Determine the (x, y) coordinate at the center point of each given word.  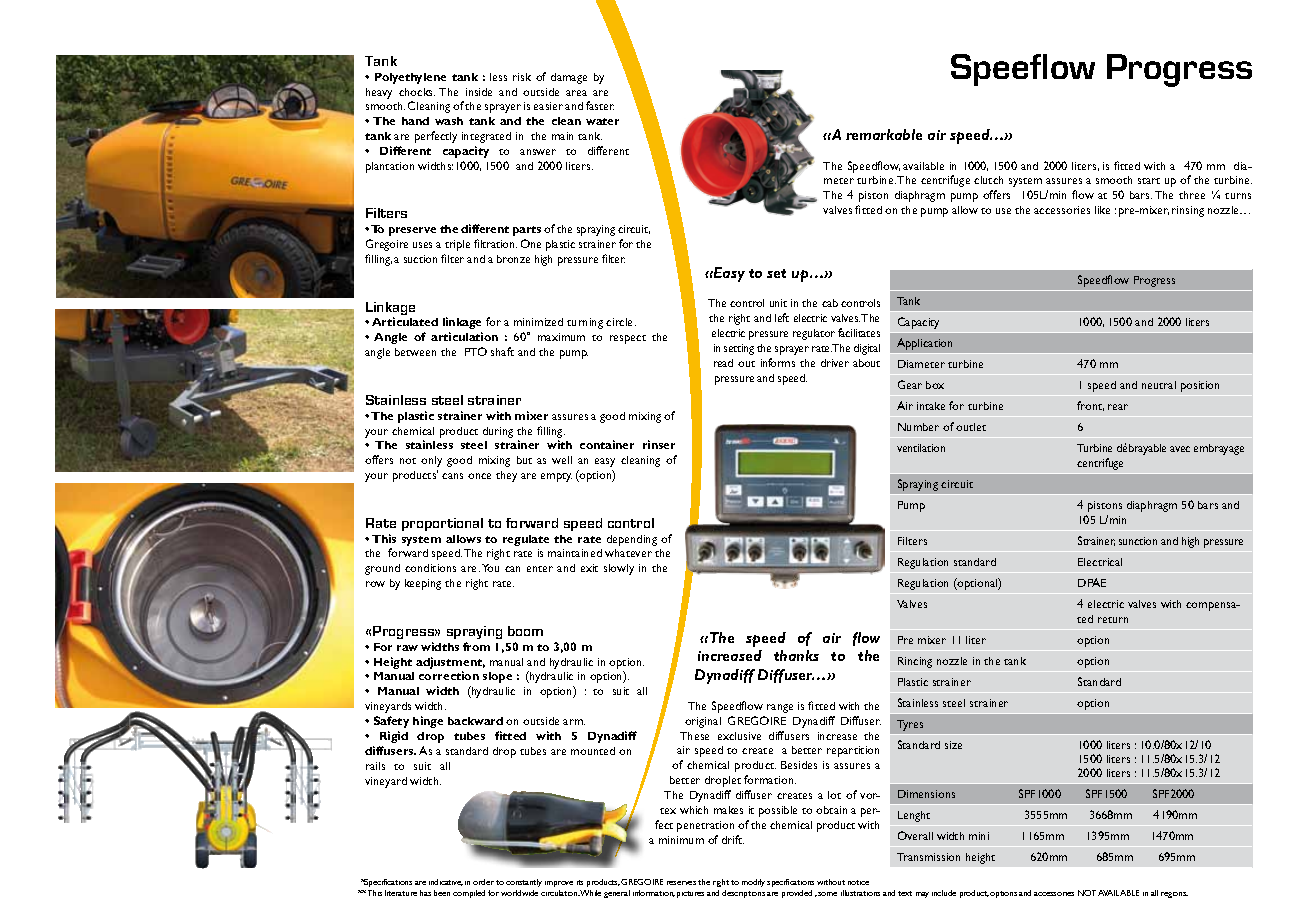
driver (835, 363)
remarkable (884, 134)
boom (525, 631)
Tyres (910, 725)
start (1149, 181)
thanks (796, 655)
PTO (476, 351)
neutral (1159, 385)
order (483, 882)
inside (479, 92)
